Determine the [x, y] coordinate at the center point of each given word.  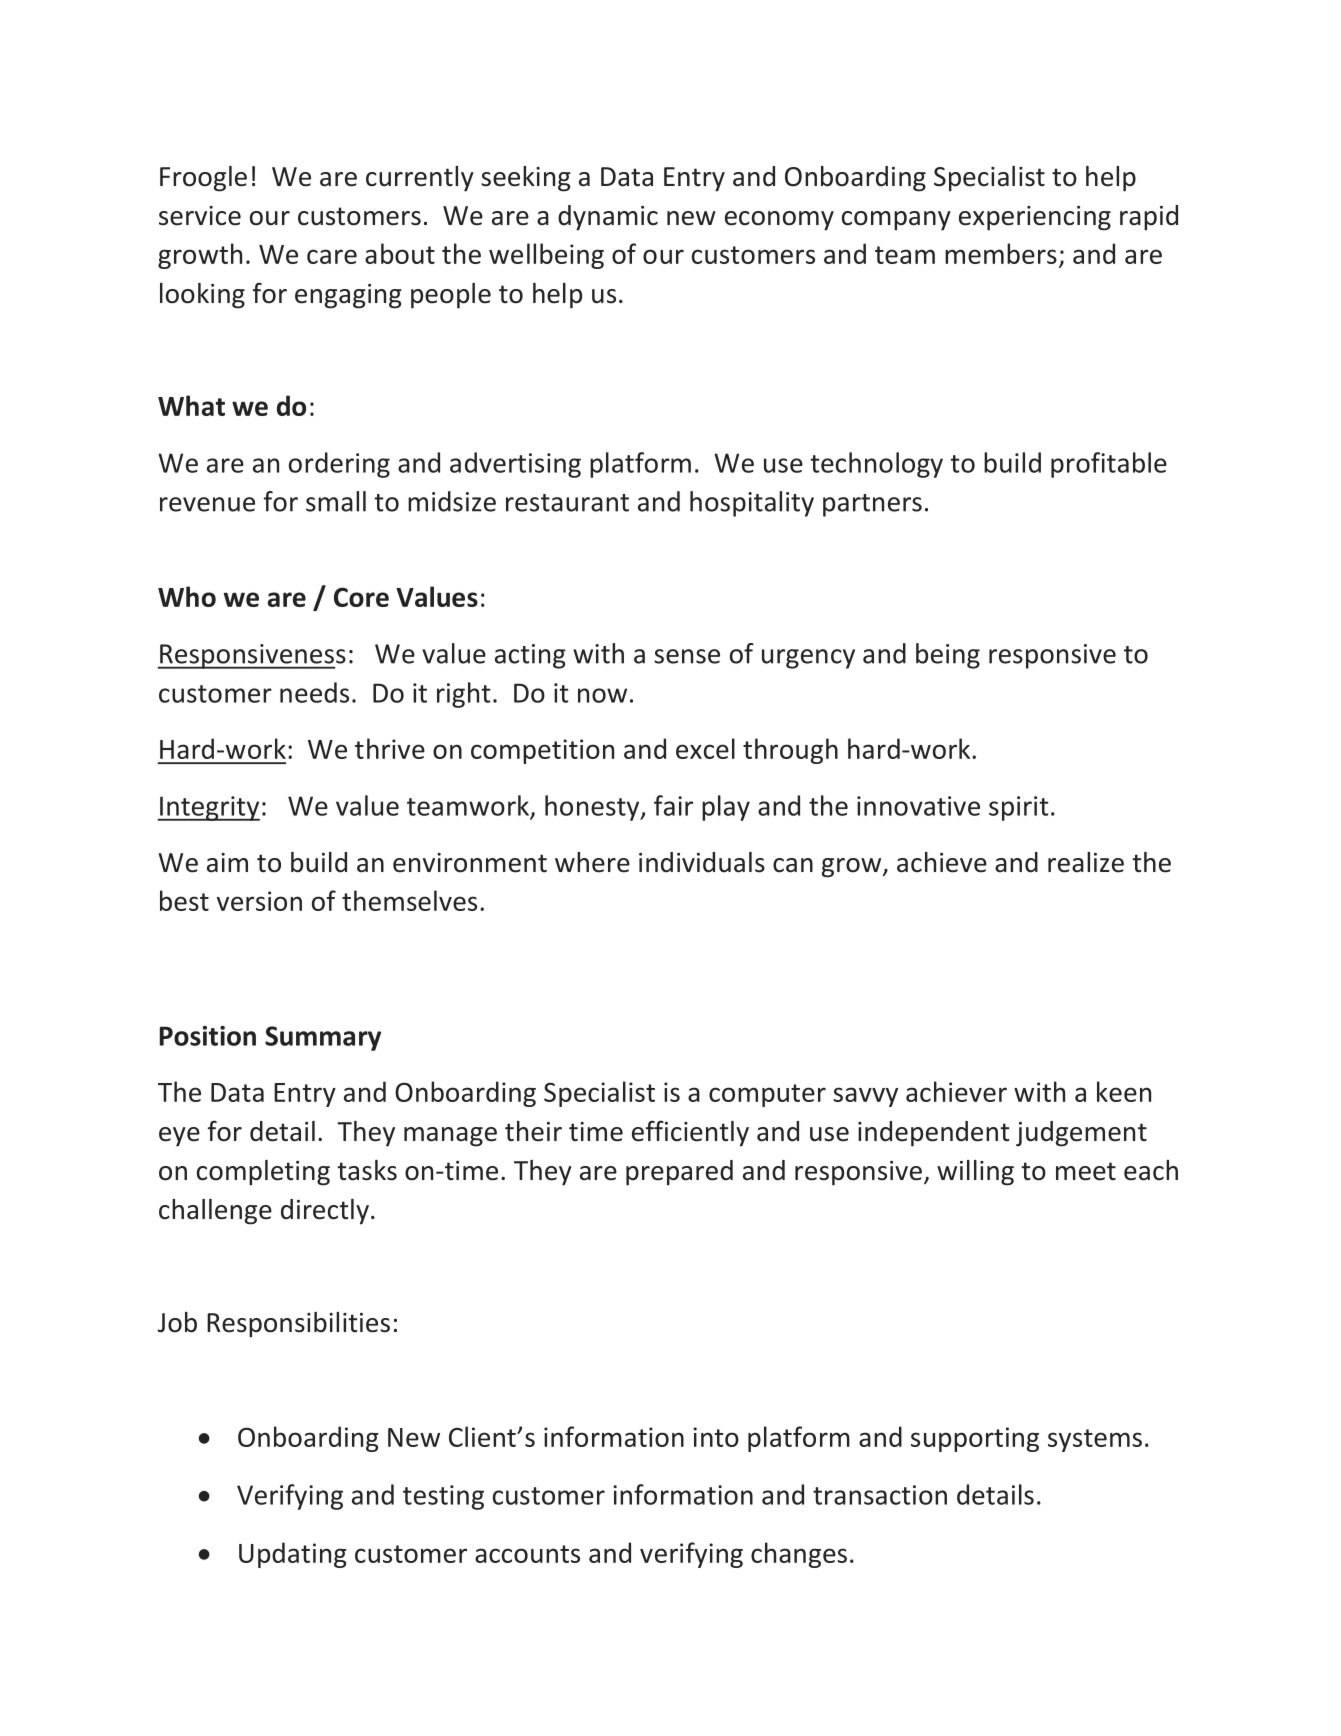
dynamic [608, 218]
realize [1086, 862]
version [259, 901]
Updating [293, 1555]
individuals [702, 862]
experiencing [1035, 218]
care [332, 256]
